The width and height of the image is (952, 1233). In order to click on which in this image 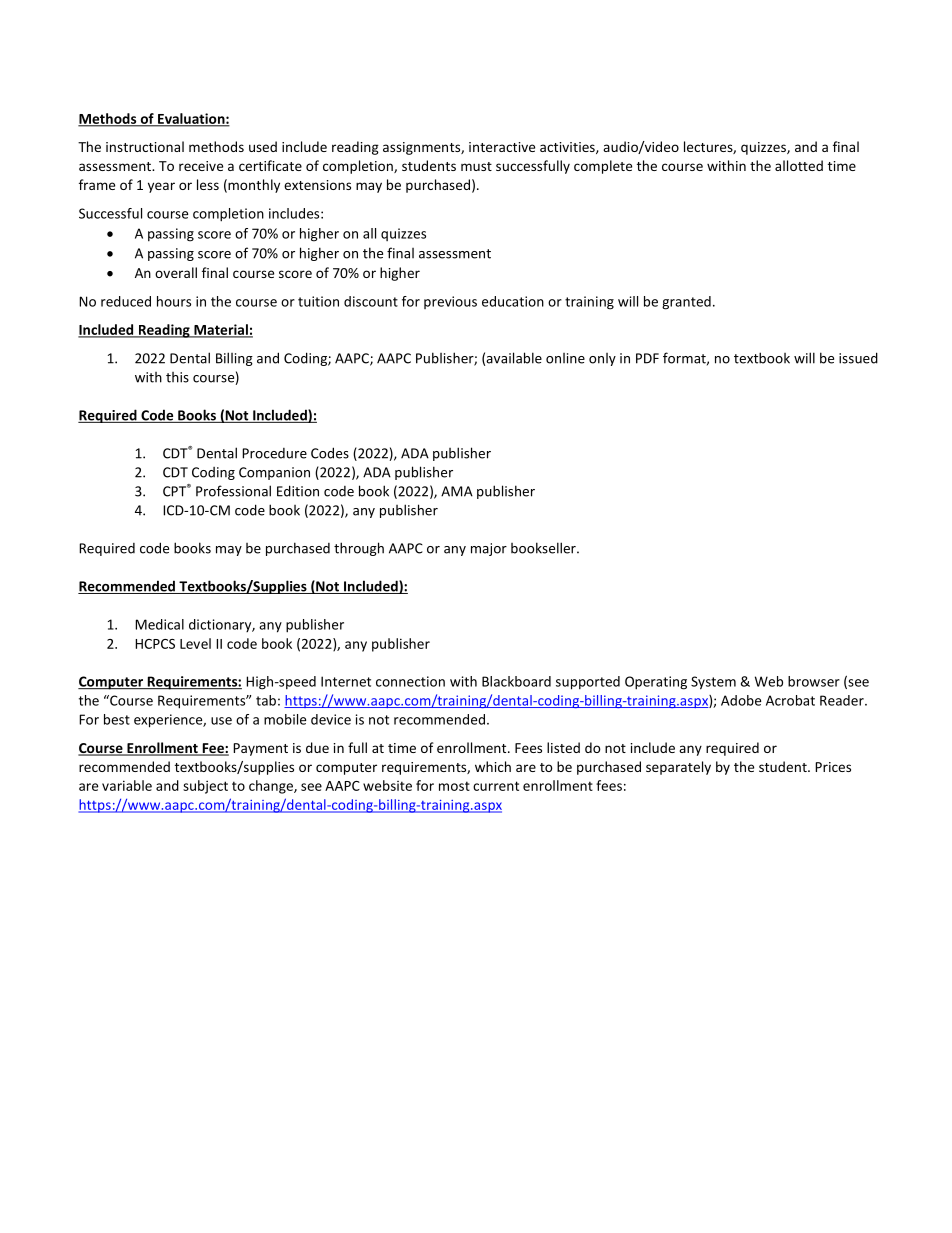, I will do `click(493, 766)`.
